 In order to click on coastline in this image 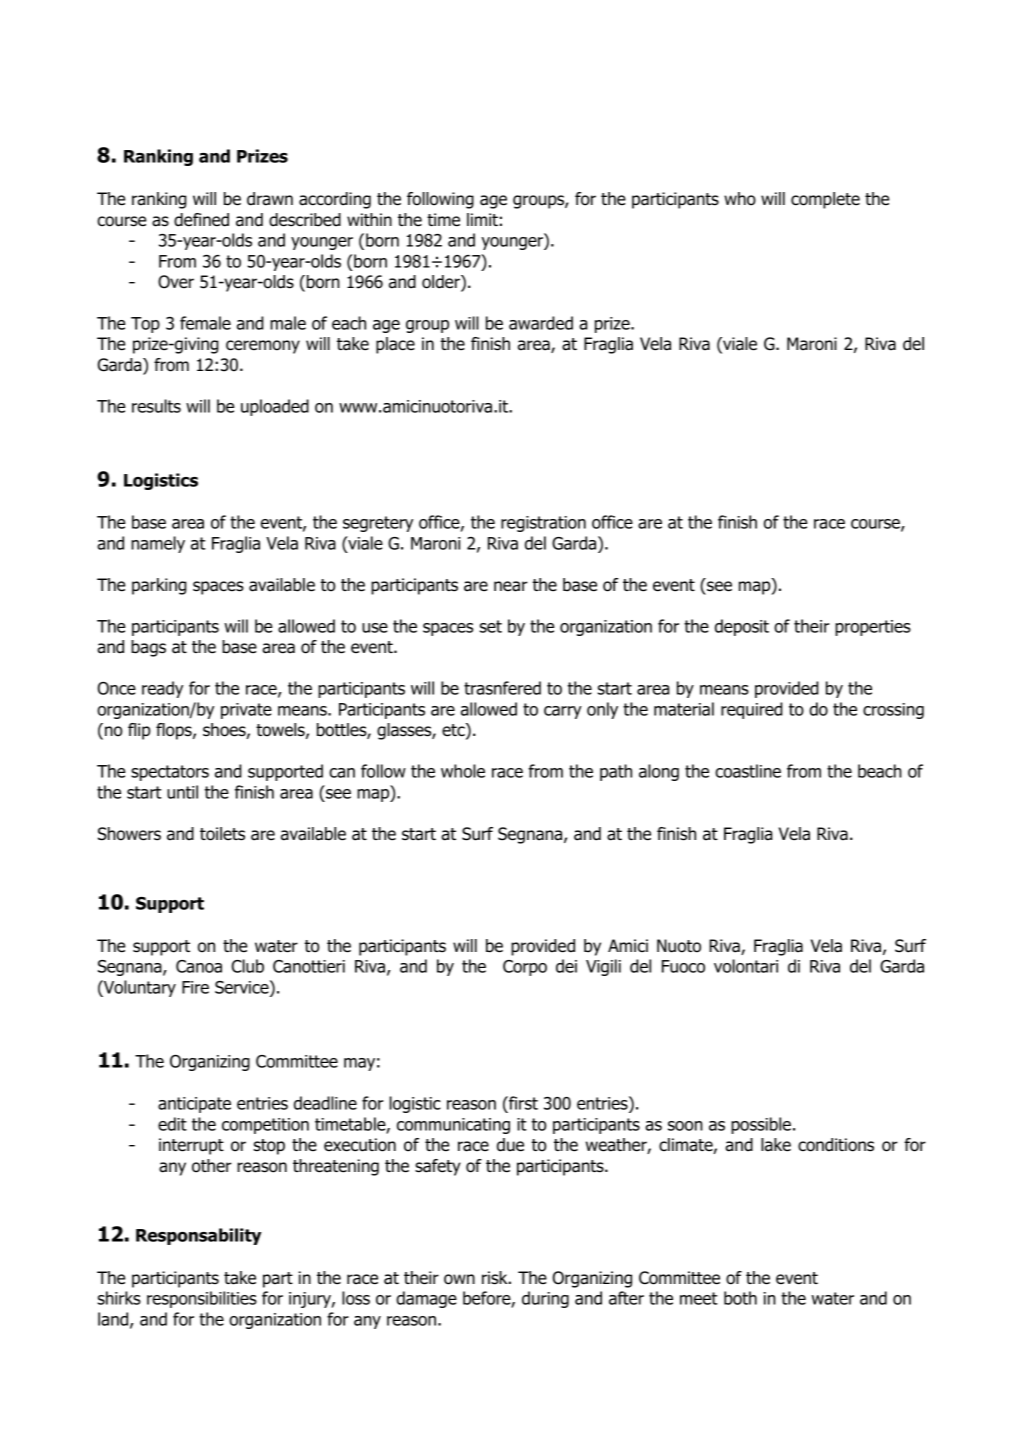, I will do `click(748, 771)`.
